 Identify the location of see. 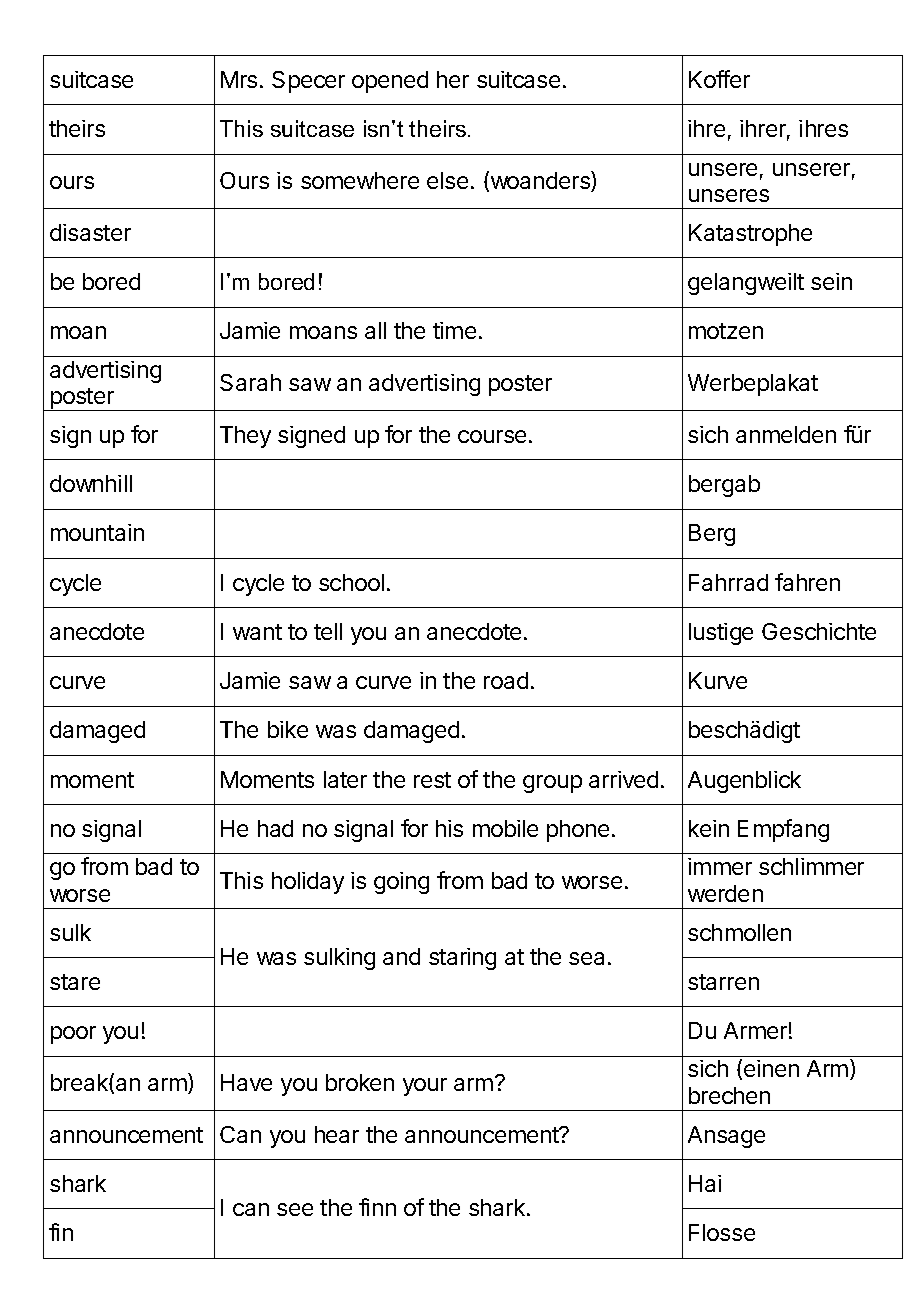
(295, 1209).
